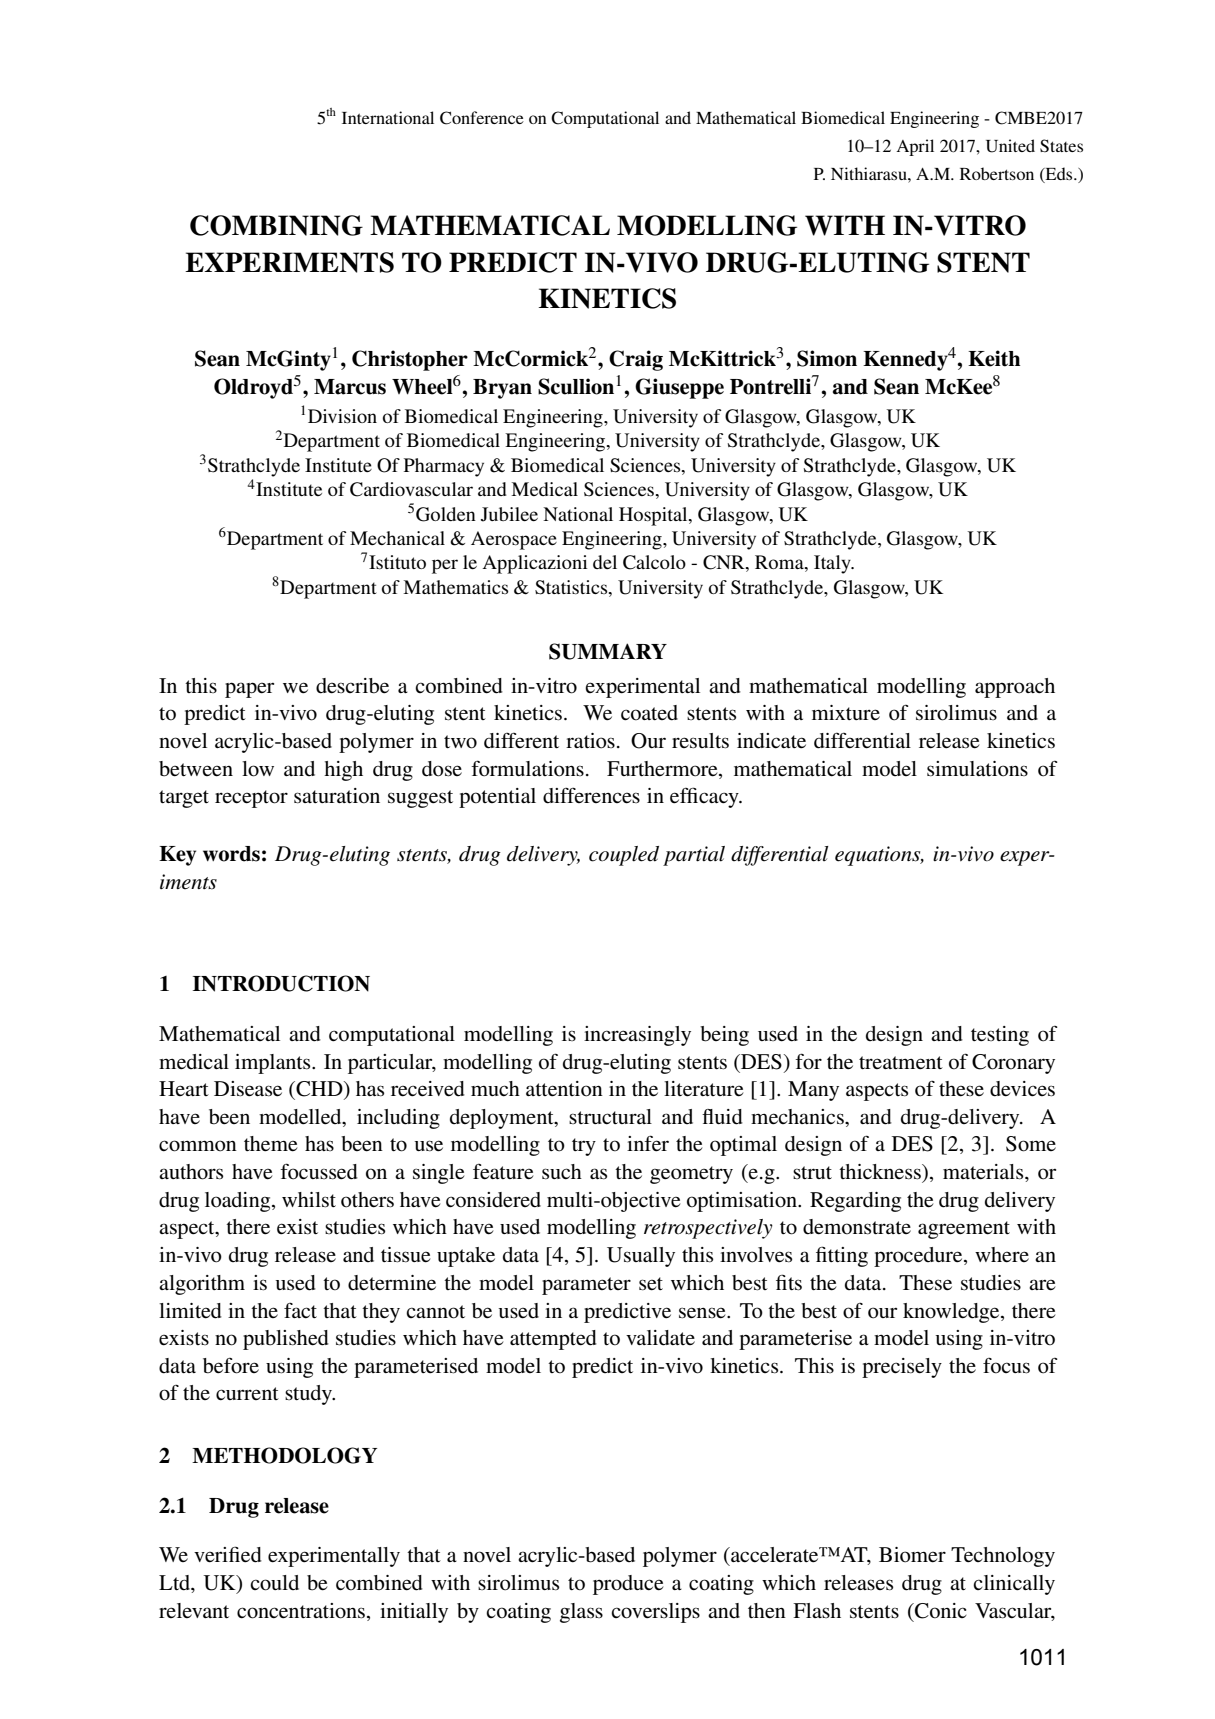 Image resolution: width=1215 pixels, height=1719 pixels. I want to click on words, so click(231, 854).
